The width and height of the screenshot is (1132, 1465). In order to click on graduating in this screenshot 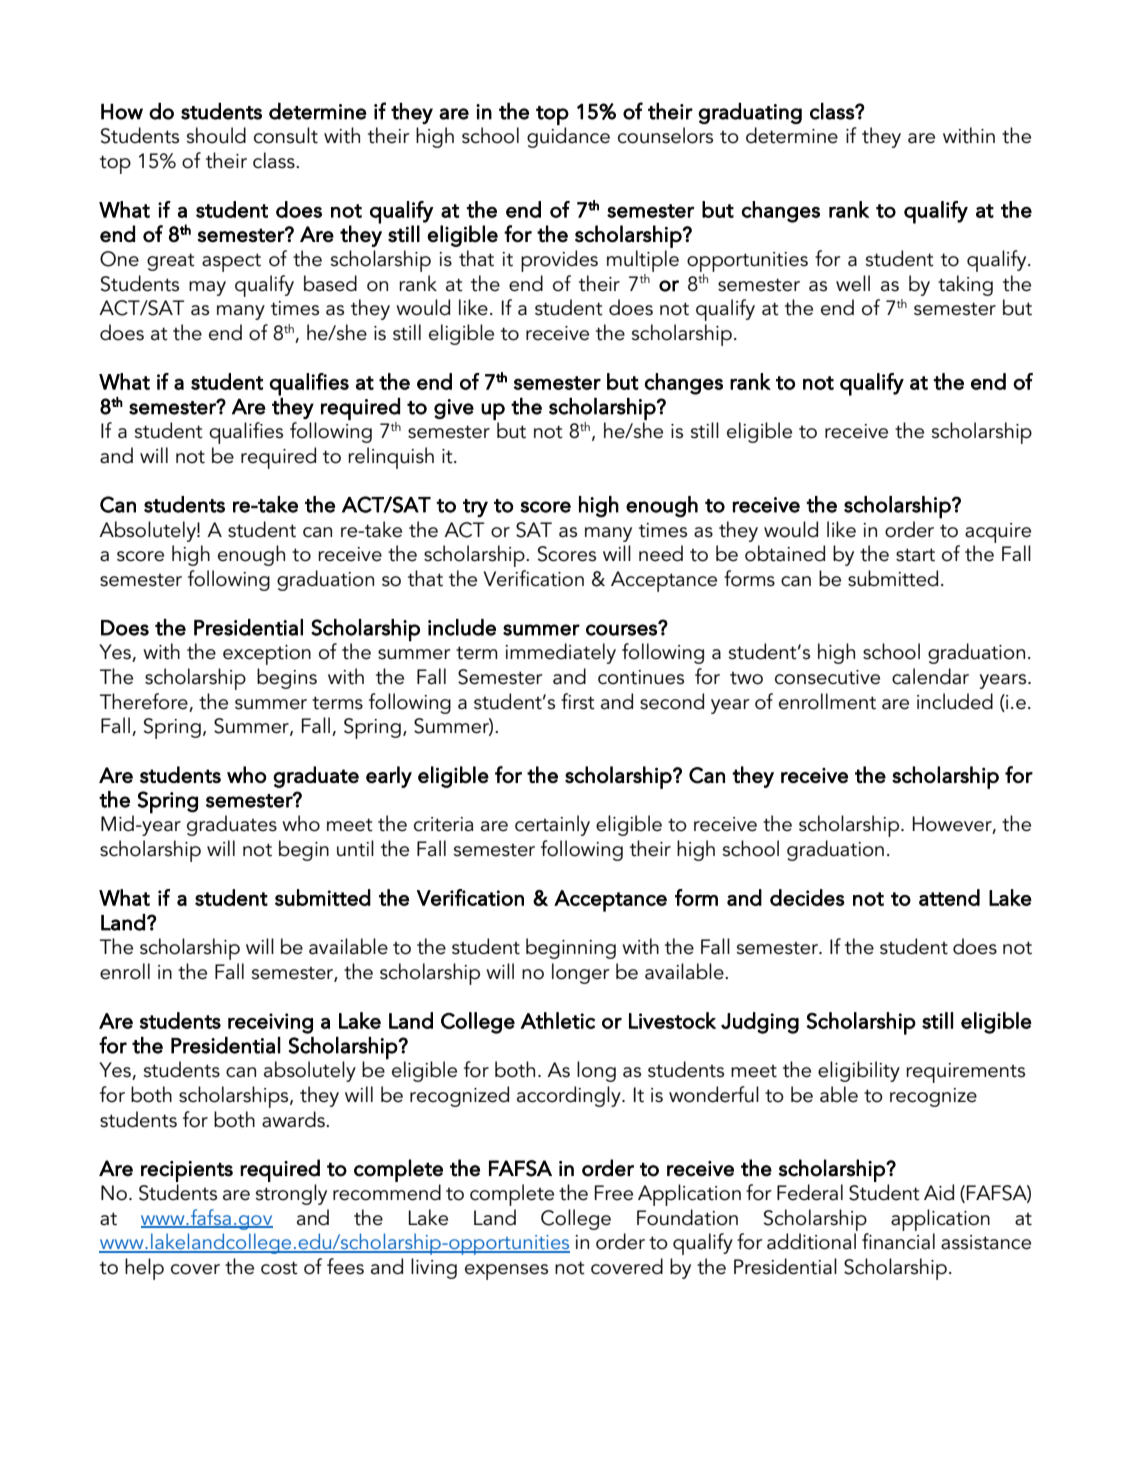, I will do `click(750, 113)`.
